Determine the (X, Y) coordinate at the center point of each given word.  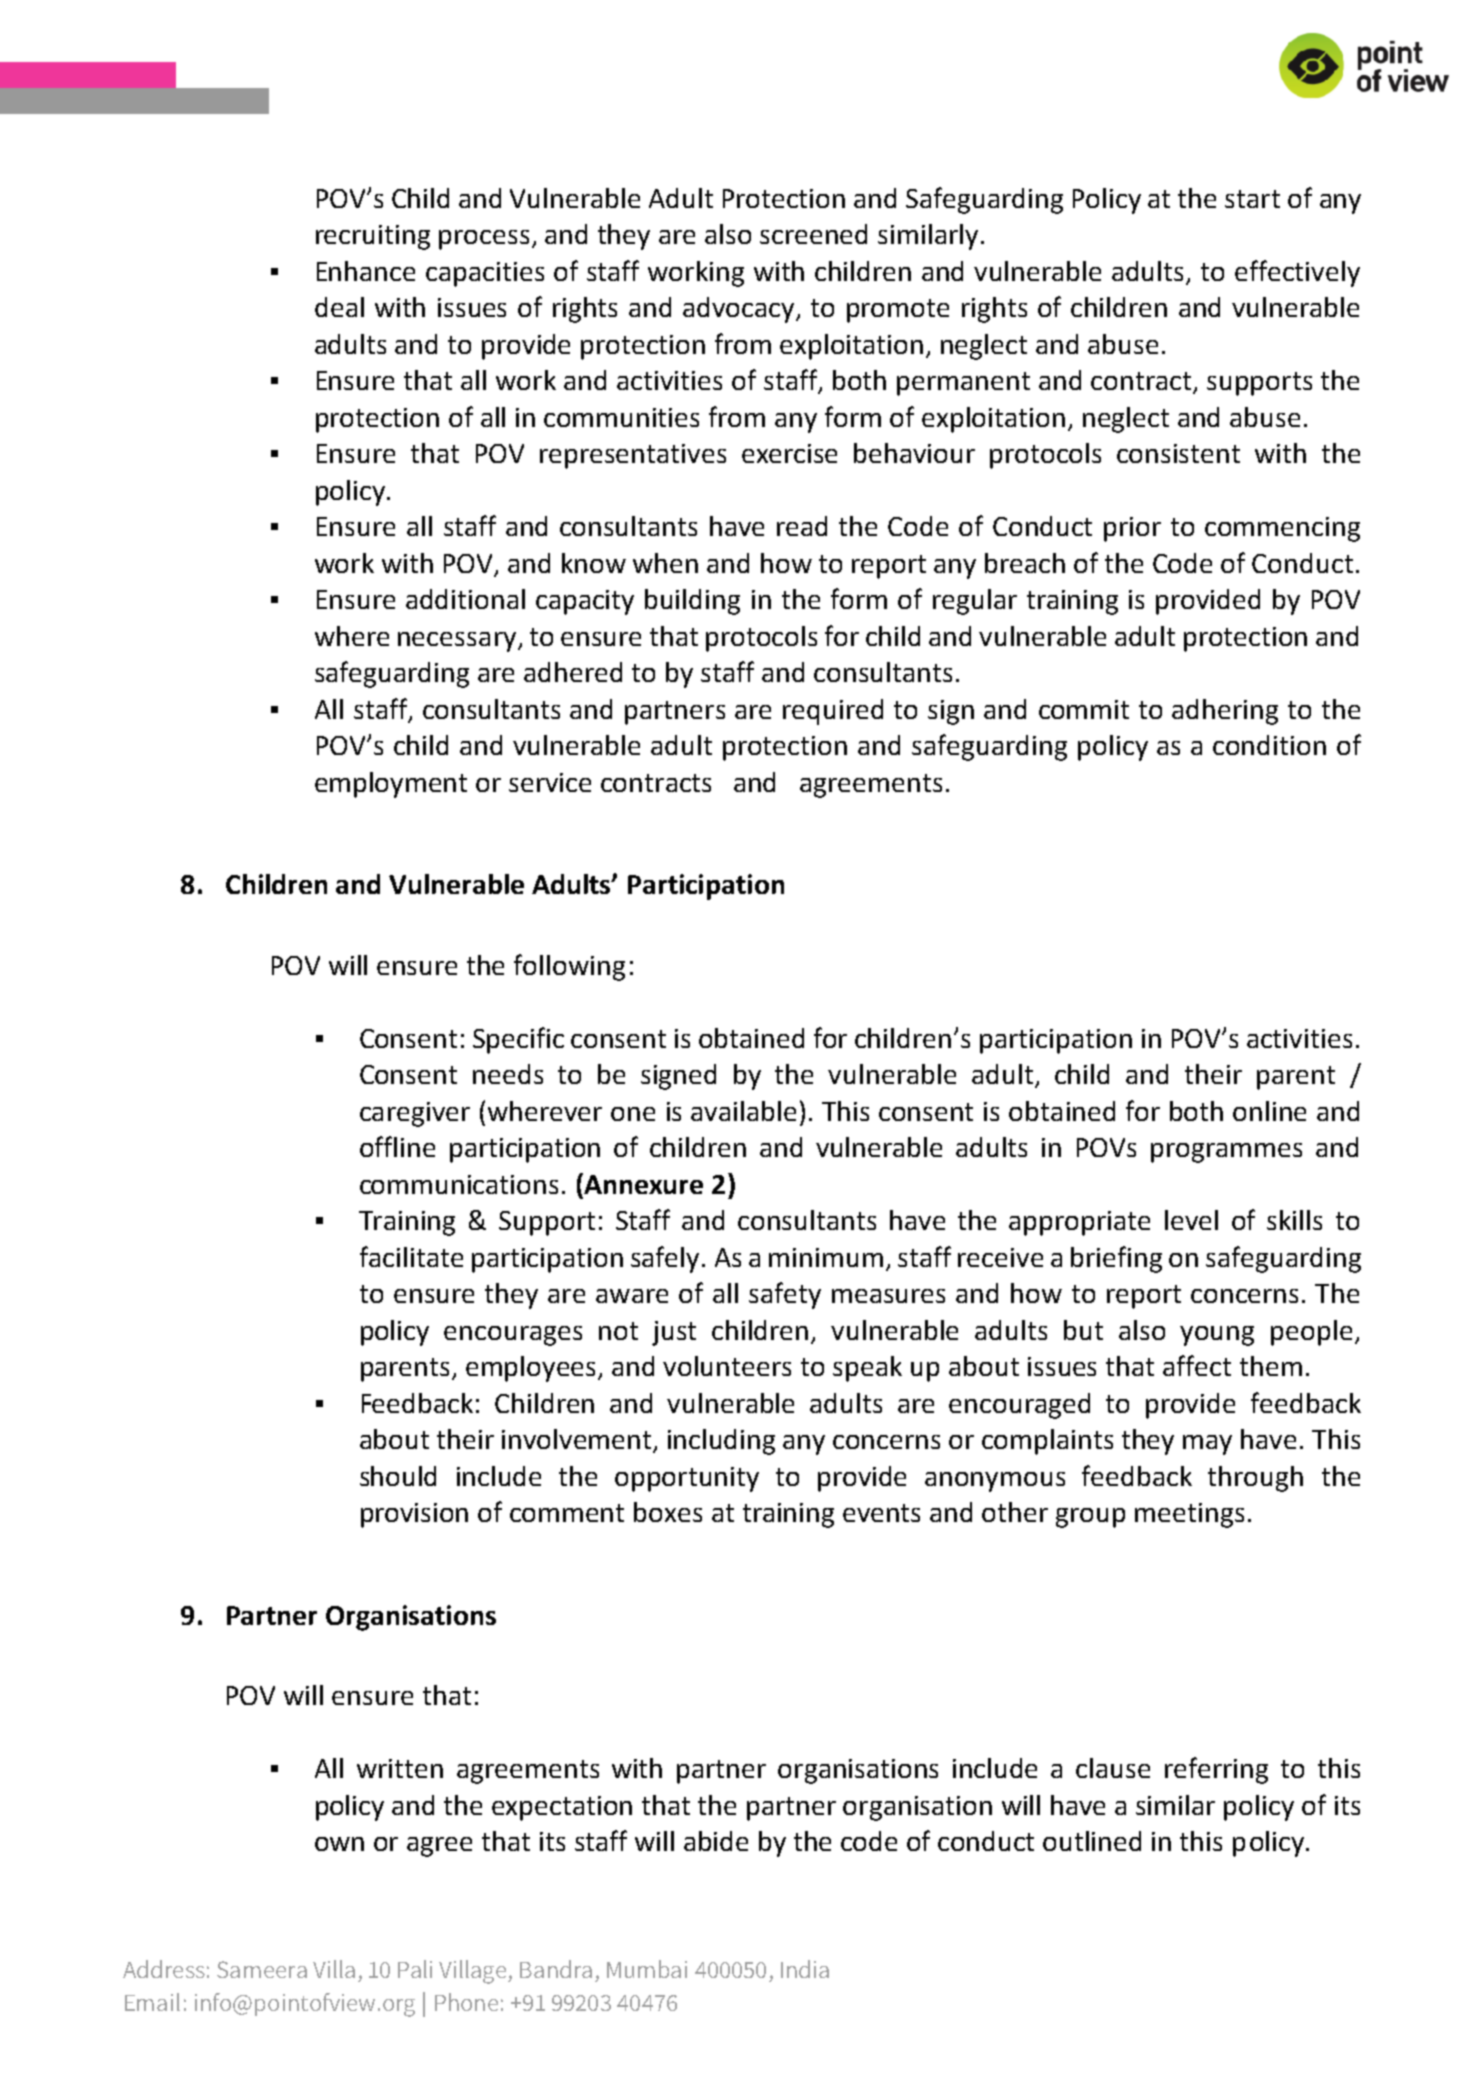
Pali (415, 1969)
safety (785, 1295)
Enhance (366, 271)
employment (391, 785)
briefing (1116, 1259)
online (1269, 1111)
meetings (1189, 1515)
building (692, 602)
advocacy (740, 310)
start (1252, 199)
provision (414, 1515)
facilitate (411, 1256)
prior (1132, 529)
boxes (668, 1512)
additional (465, 599)
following (569, 967)
